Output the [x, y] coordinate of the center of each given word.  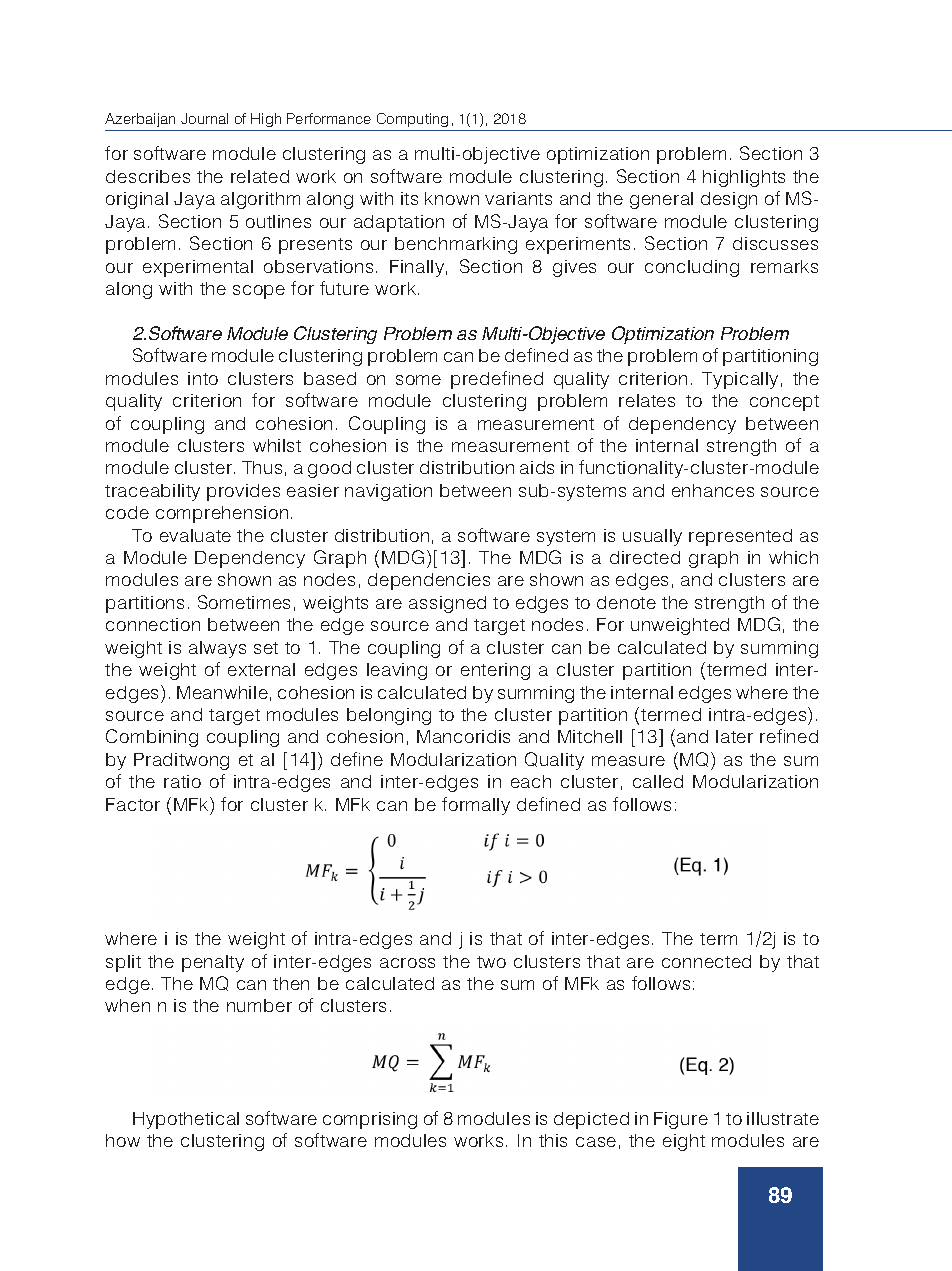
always [217, 649]
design [729, 200]
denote [626, 602]
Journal [204, 118]
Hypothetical [186, 1120]
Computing [412, 120]
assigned [447, 604]
